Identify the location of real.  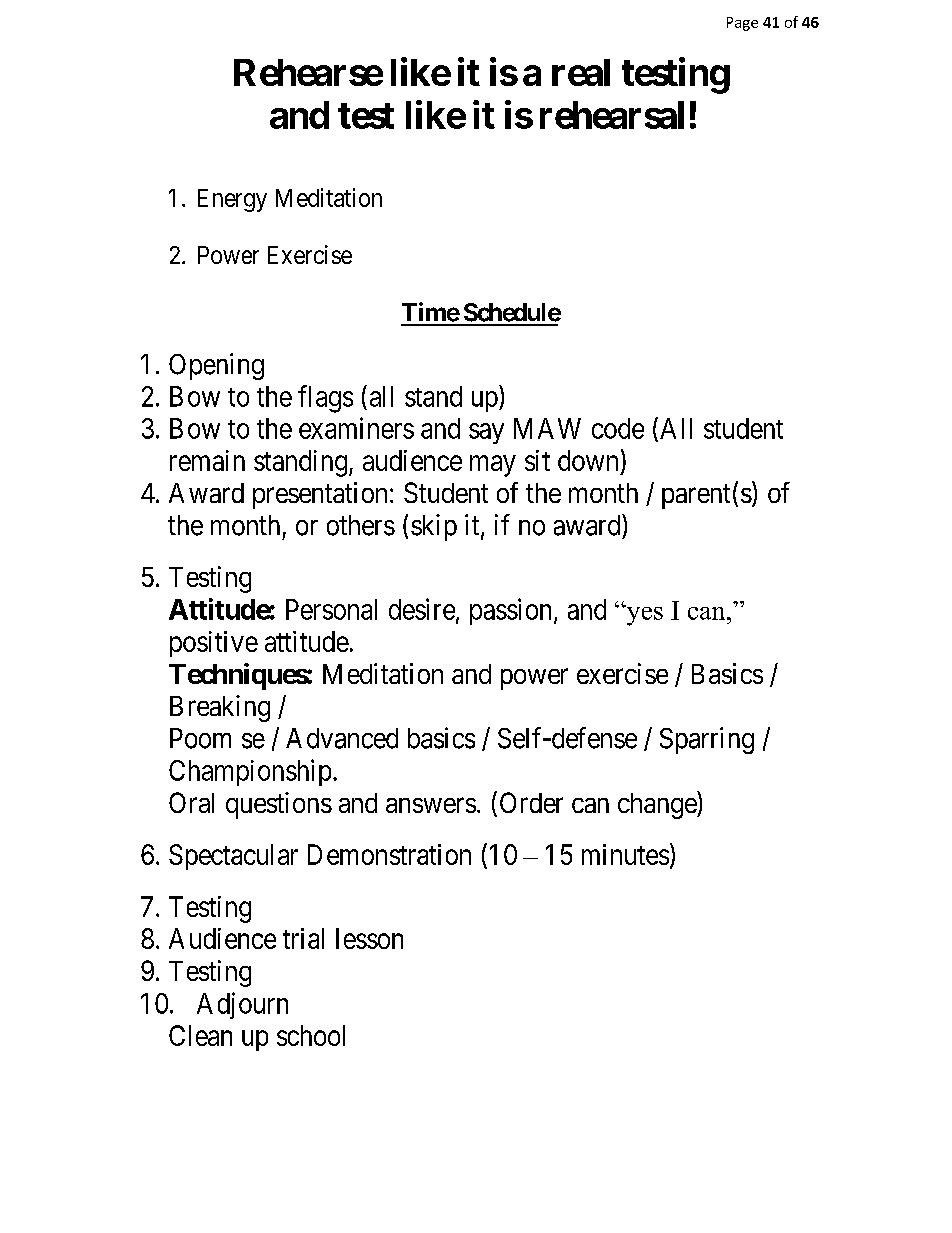
(581, 72).
